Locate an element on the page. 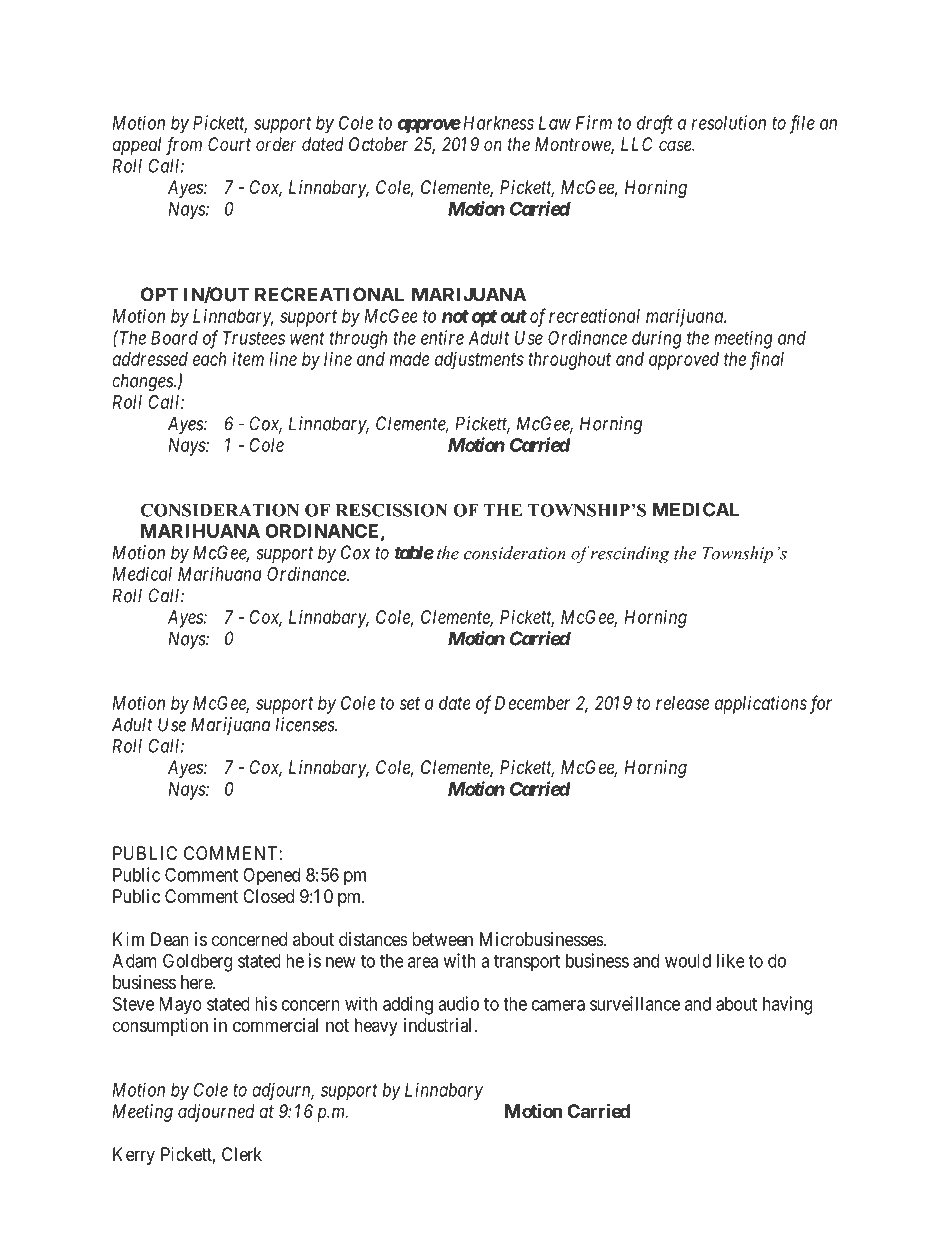 The height and width of the image is (1233, 952). applications is located at coordinates (761, 705).
